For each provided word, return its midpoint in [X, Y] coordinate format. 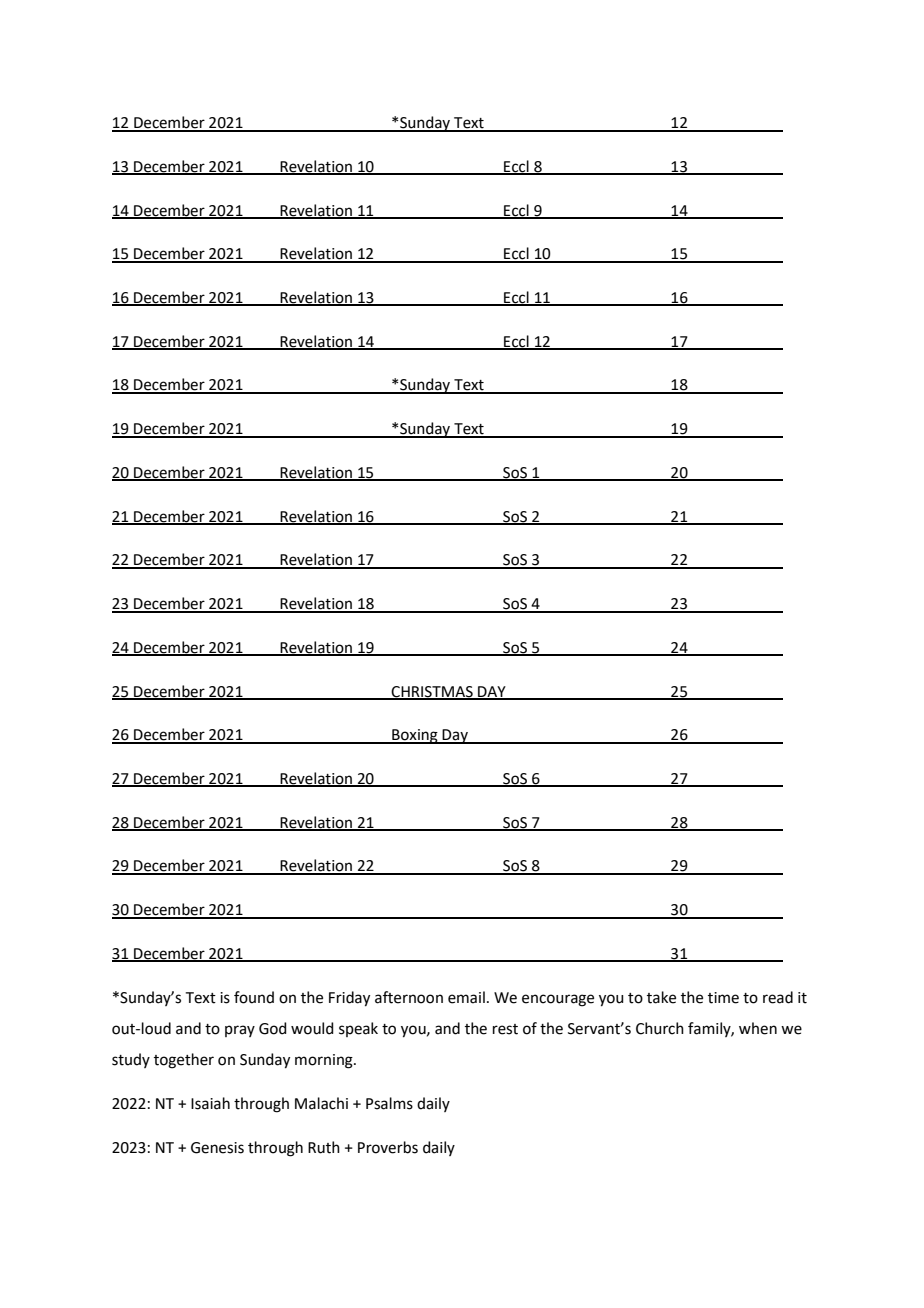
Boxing [415, 736]
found [254, 997]
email [466, 997]
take [661, 997]
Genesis [217, 1148]
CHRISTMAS [432, 692]
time [723, 998]
